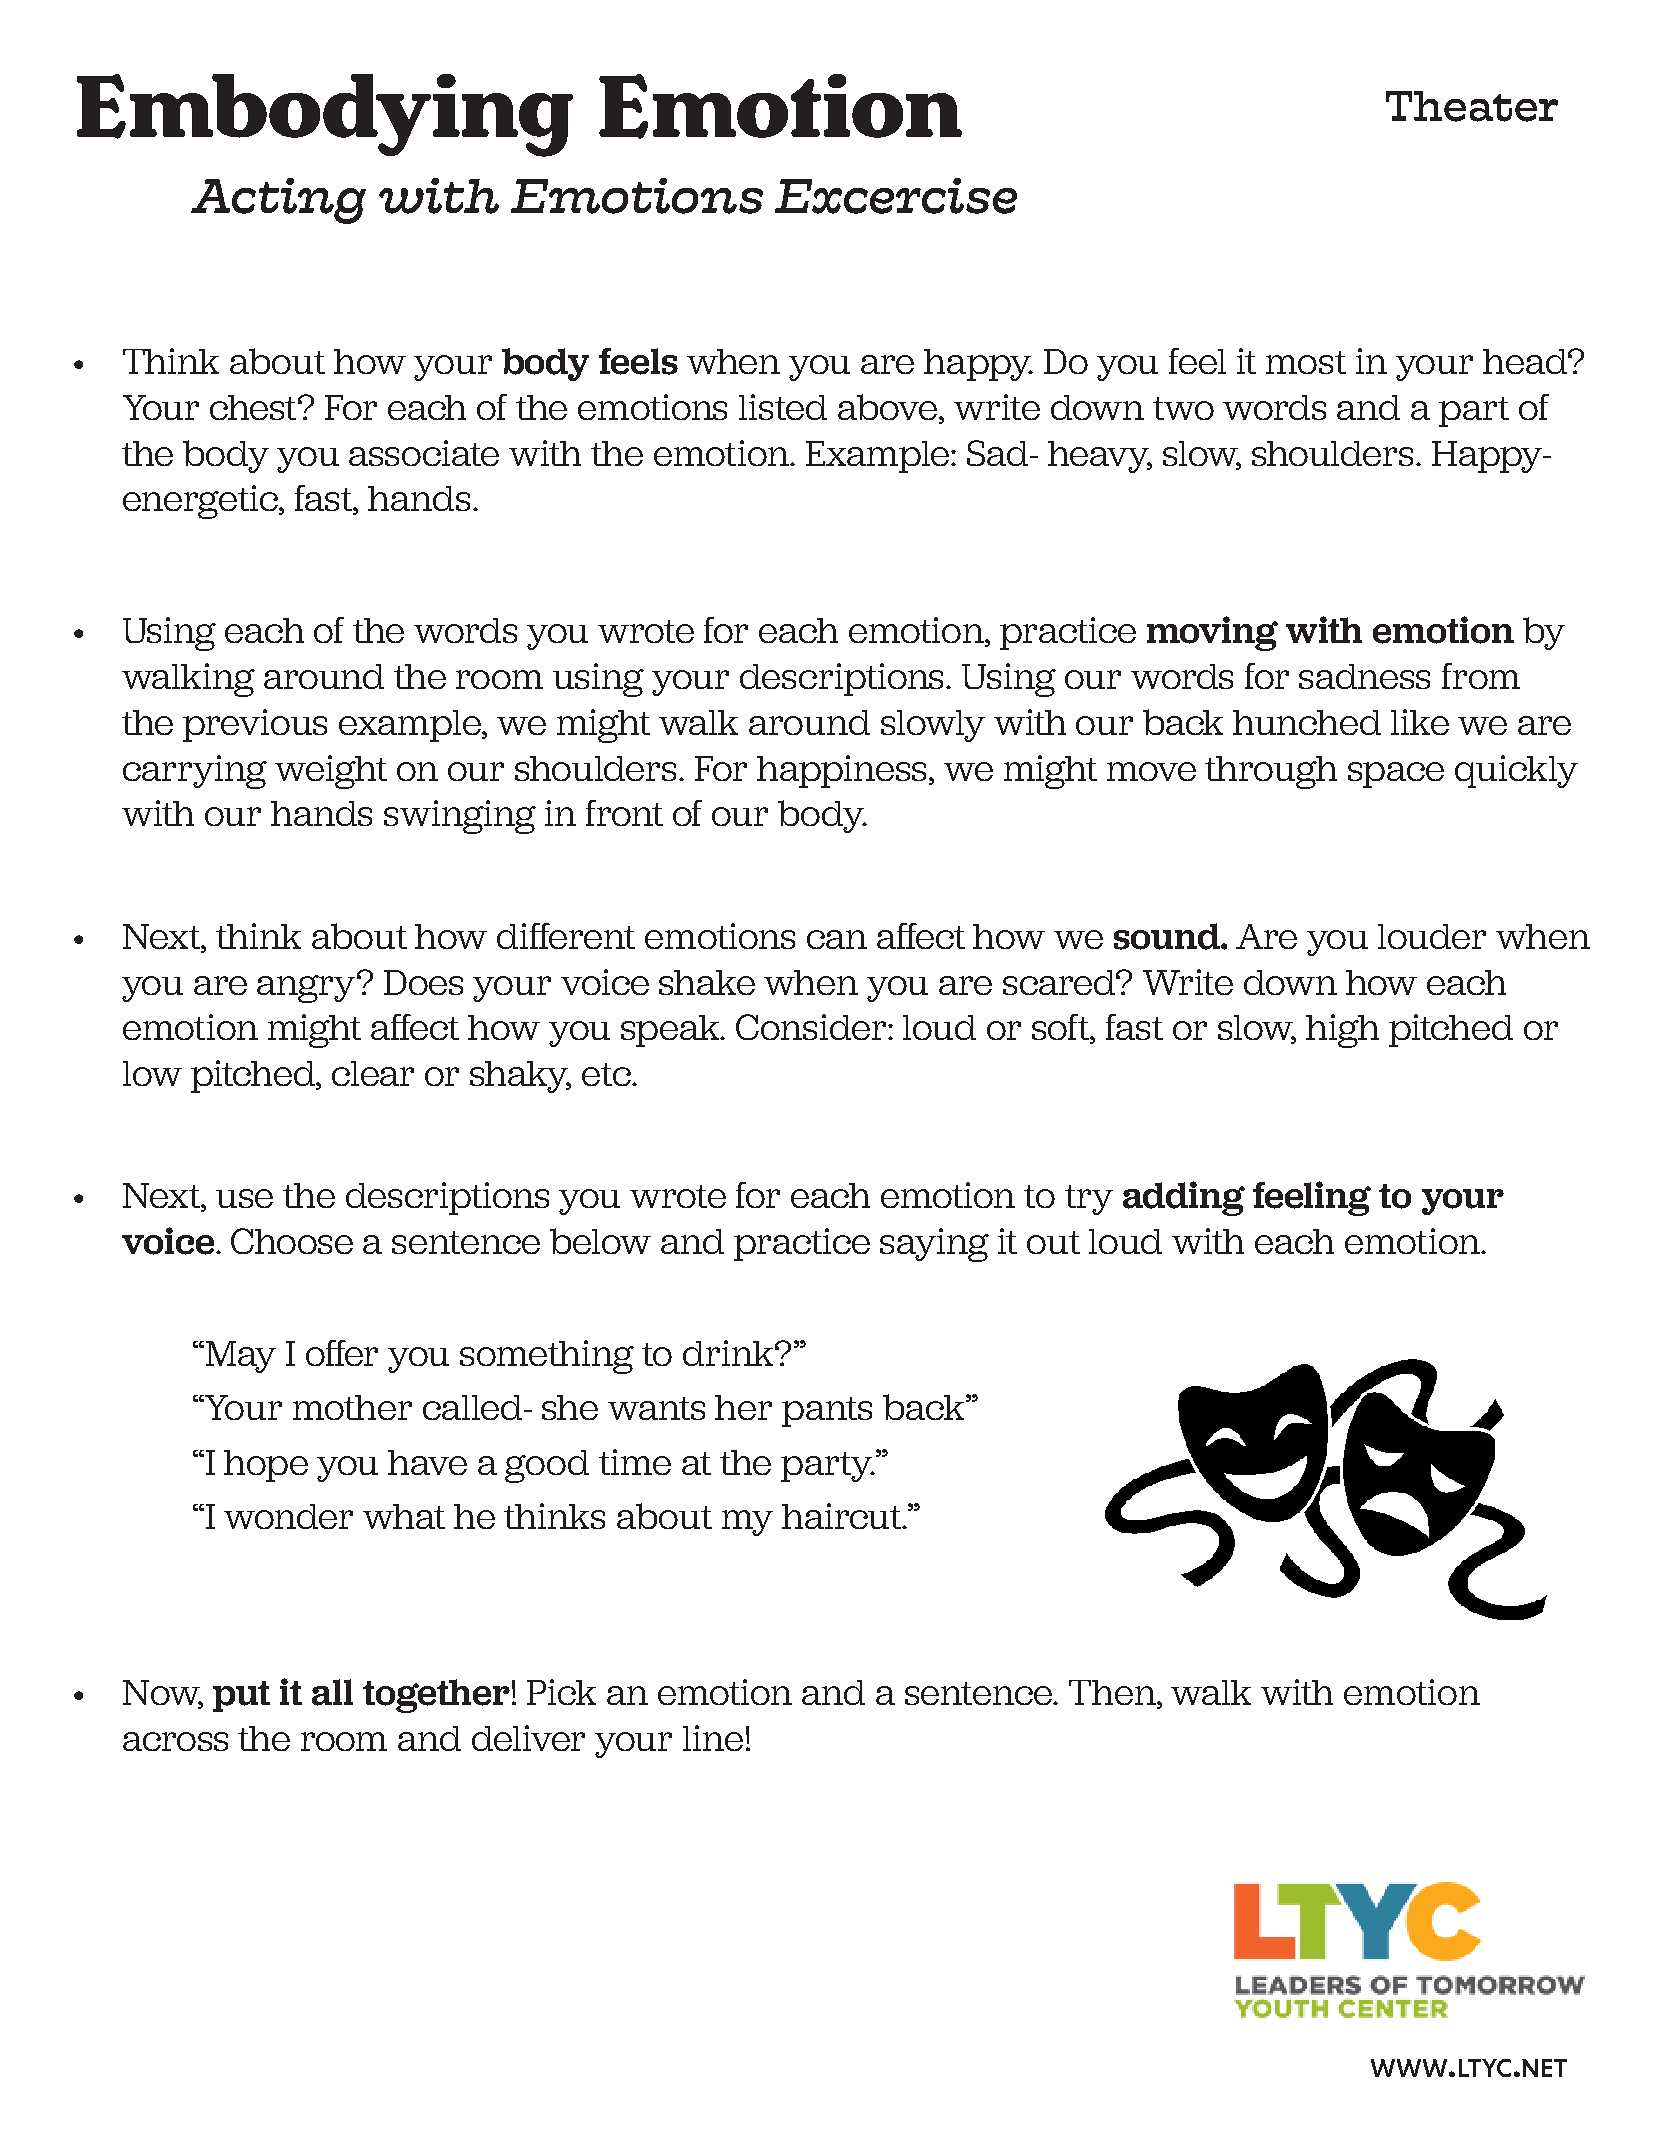 The image size is (1664, 2154). I want to click on Acting, so click(278, 201).
